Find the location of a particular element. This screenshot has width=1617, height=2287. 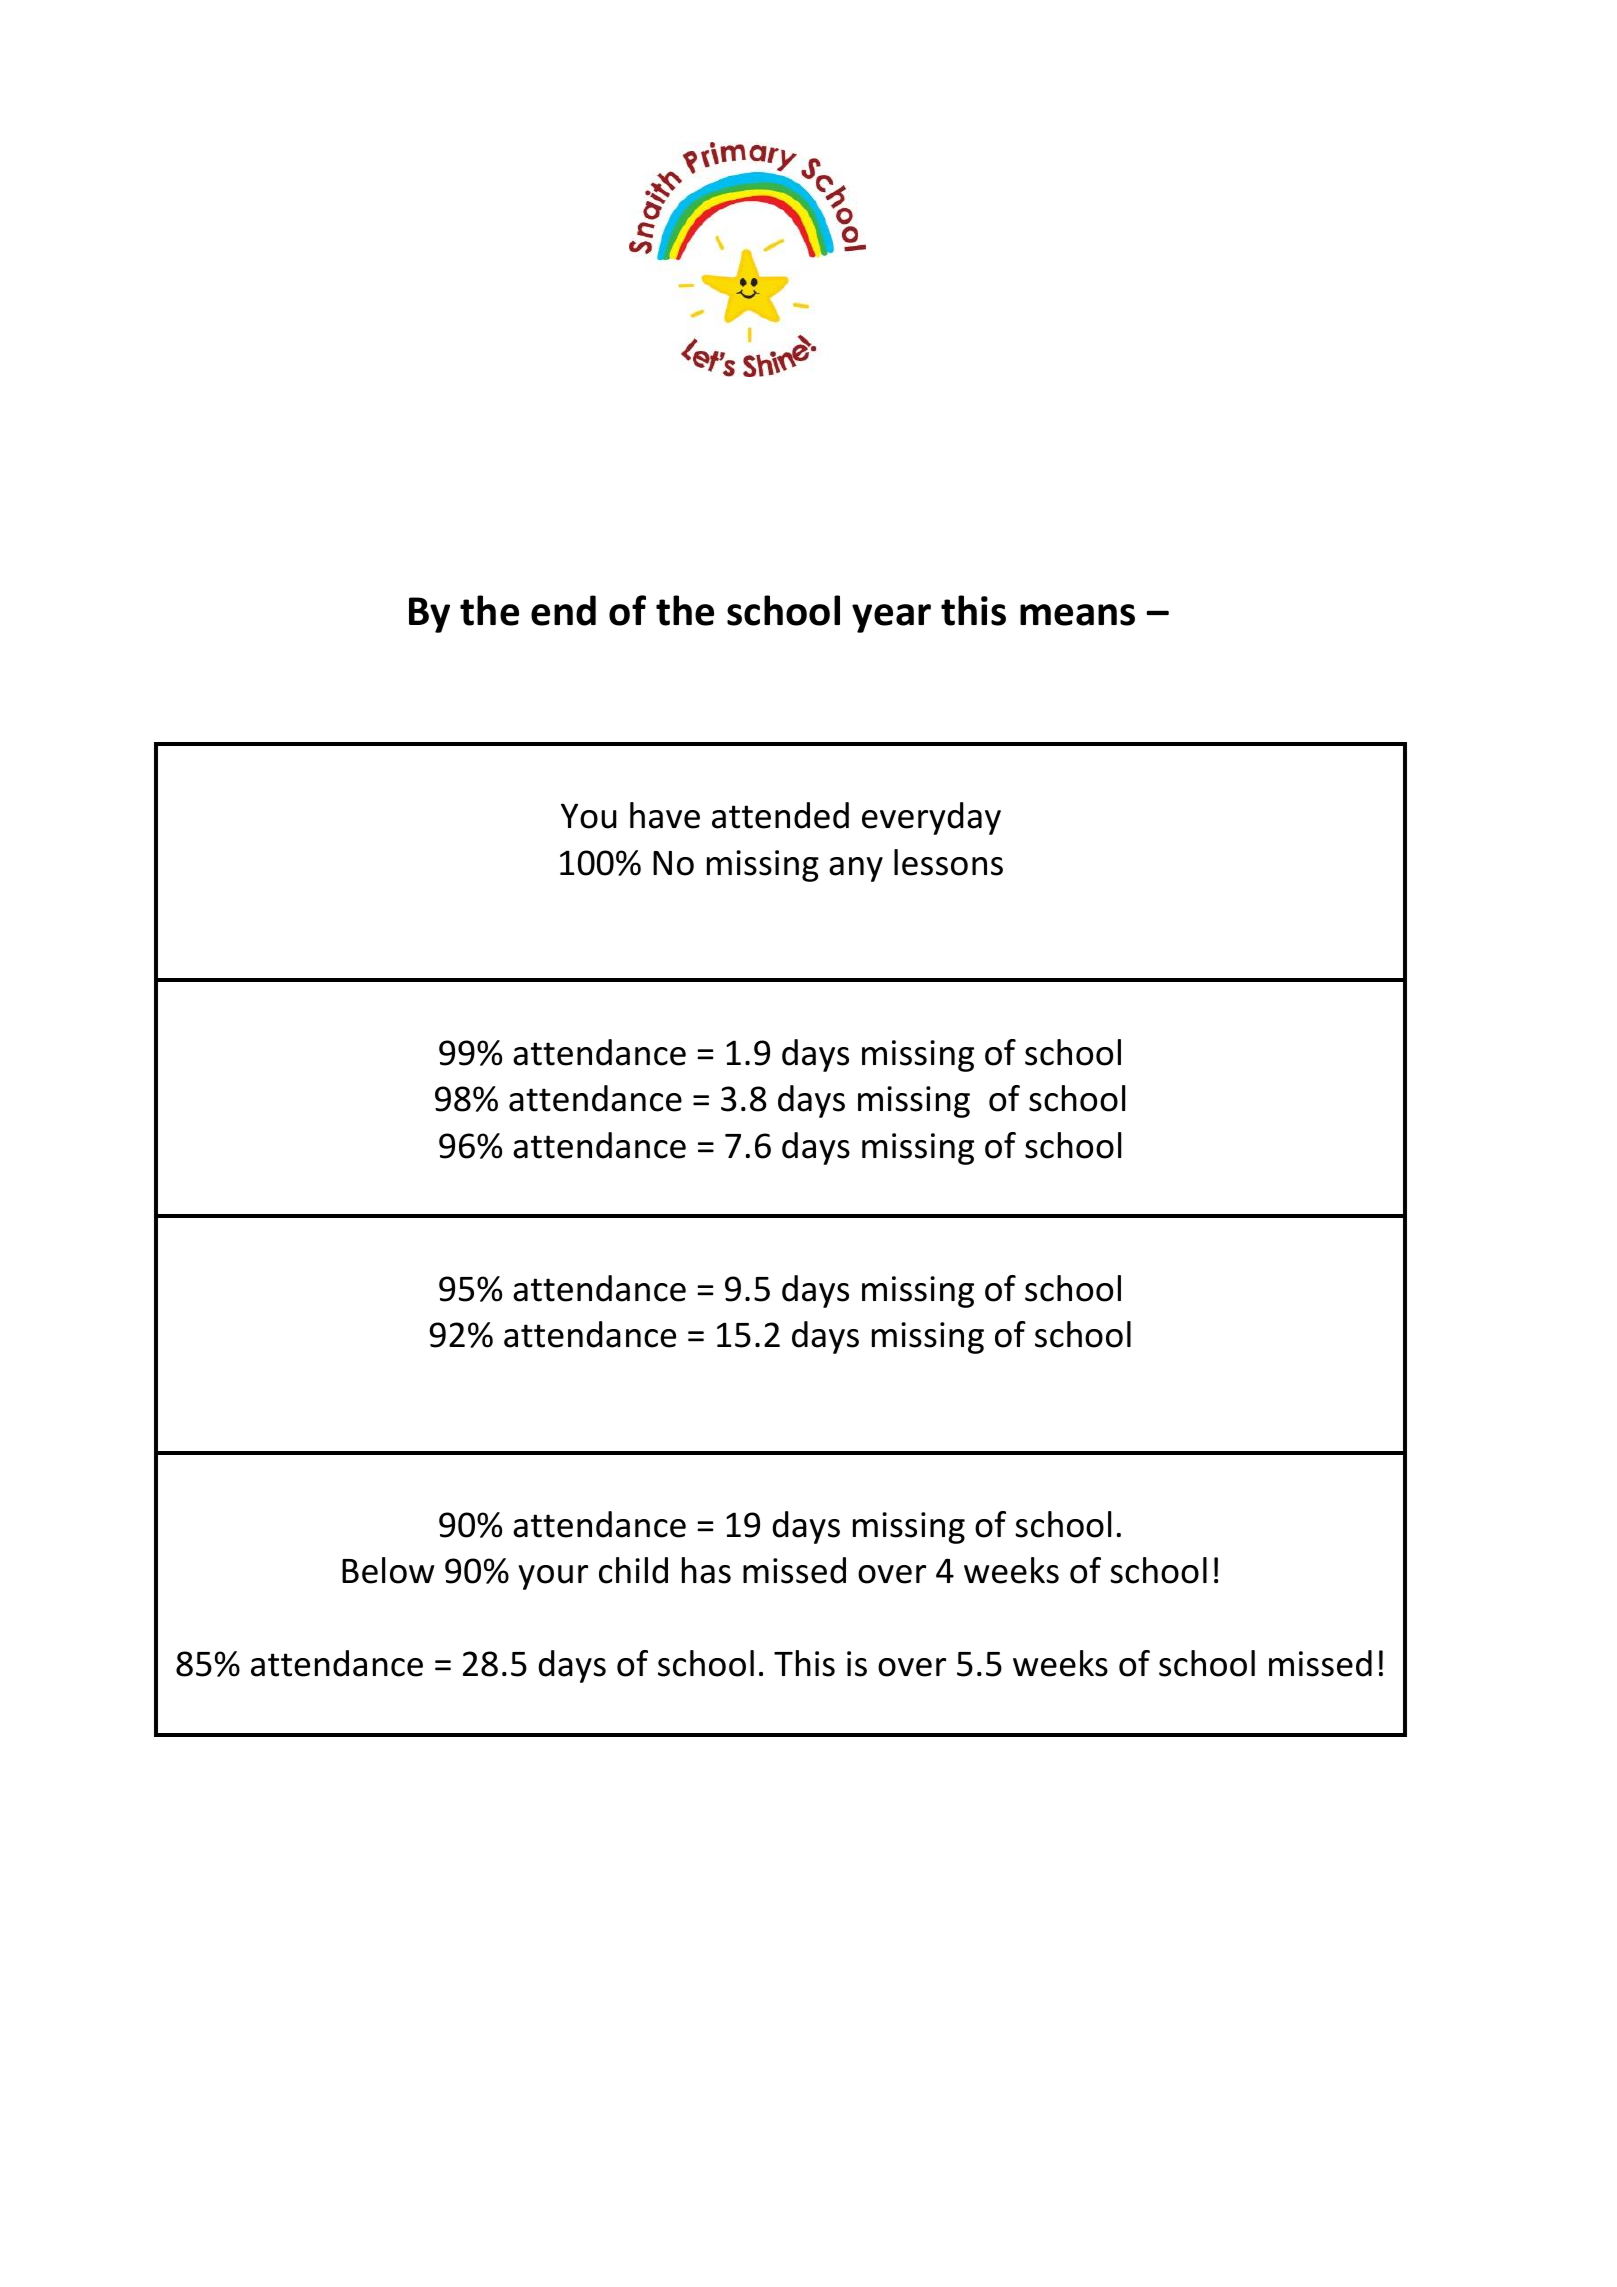

any is located at coordinates (856, 869).
